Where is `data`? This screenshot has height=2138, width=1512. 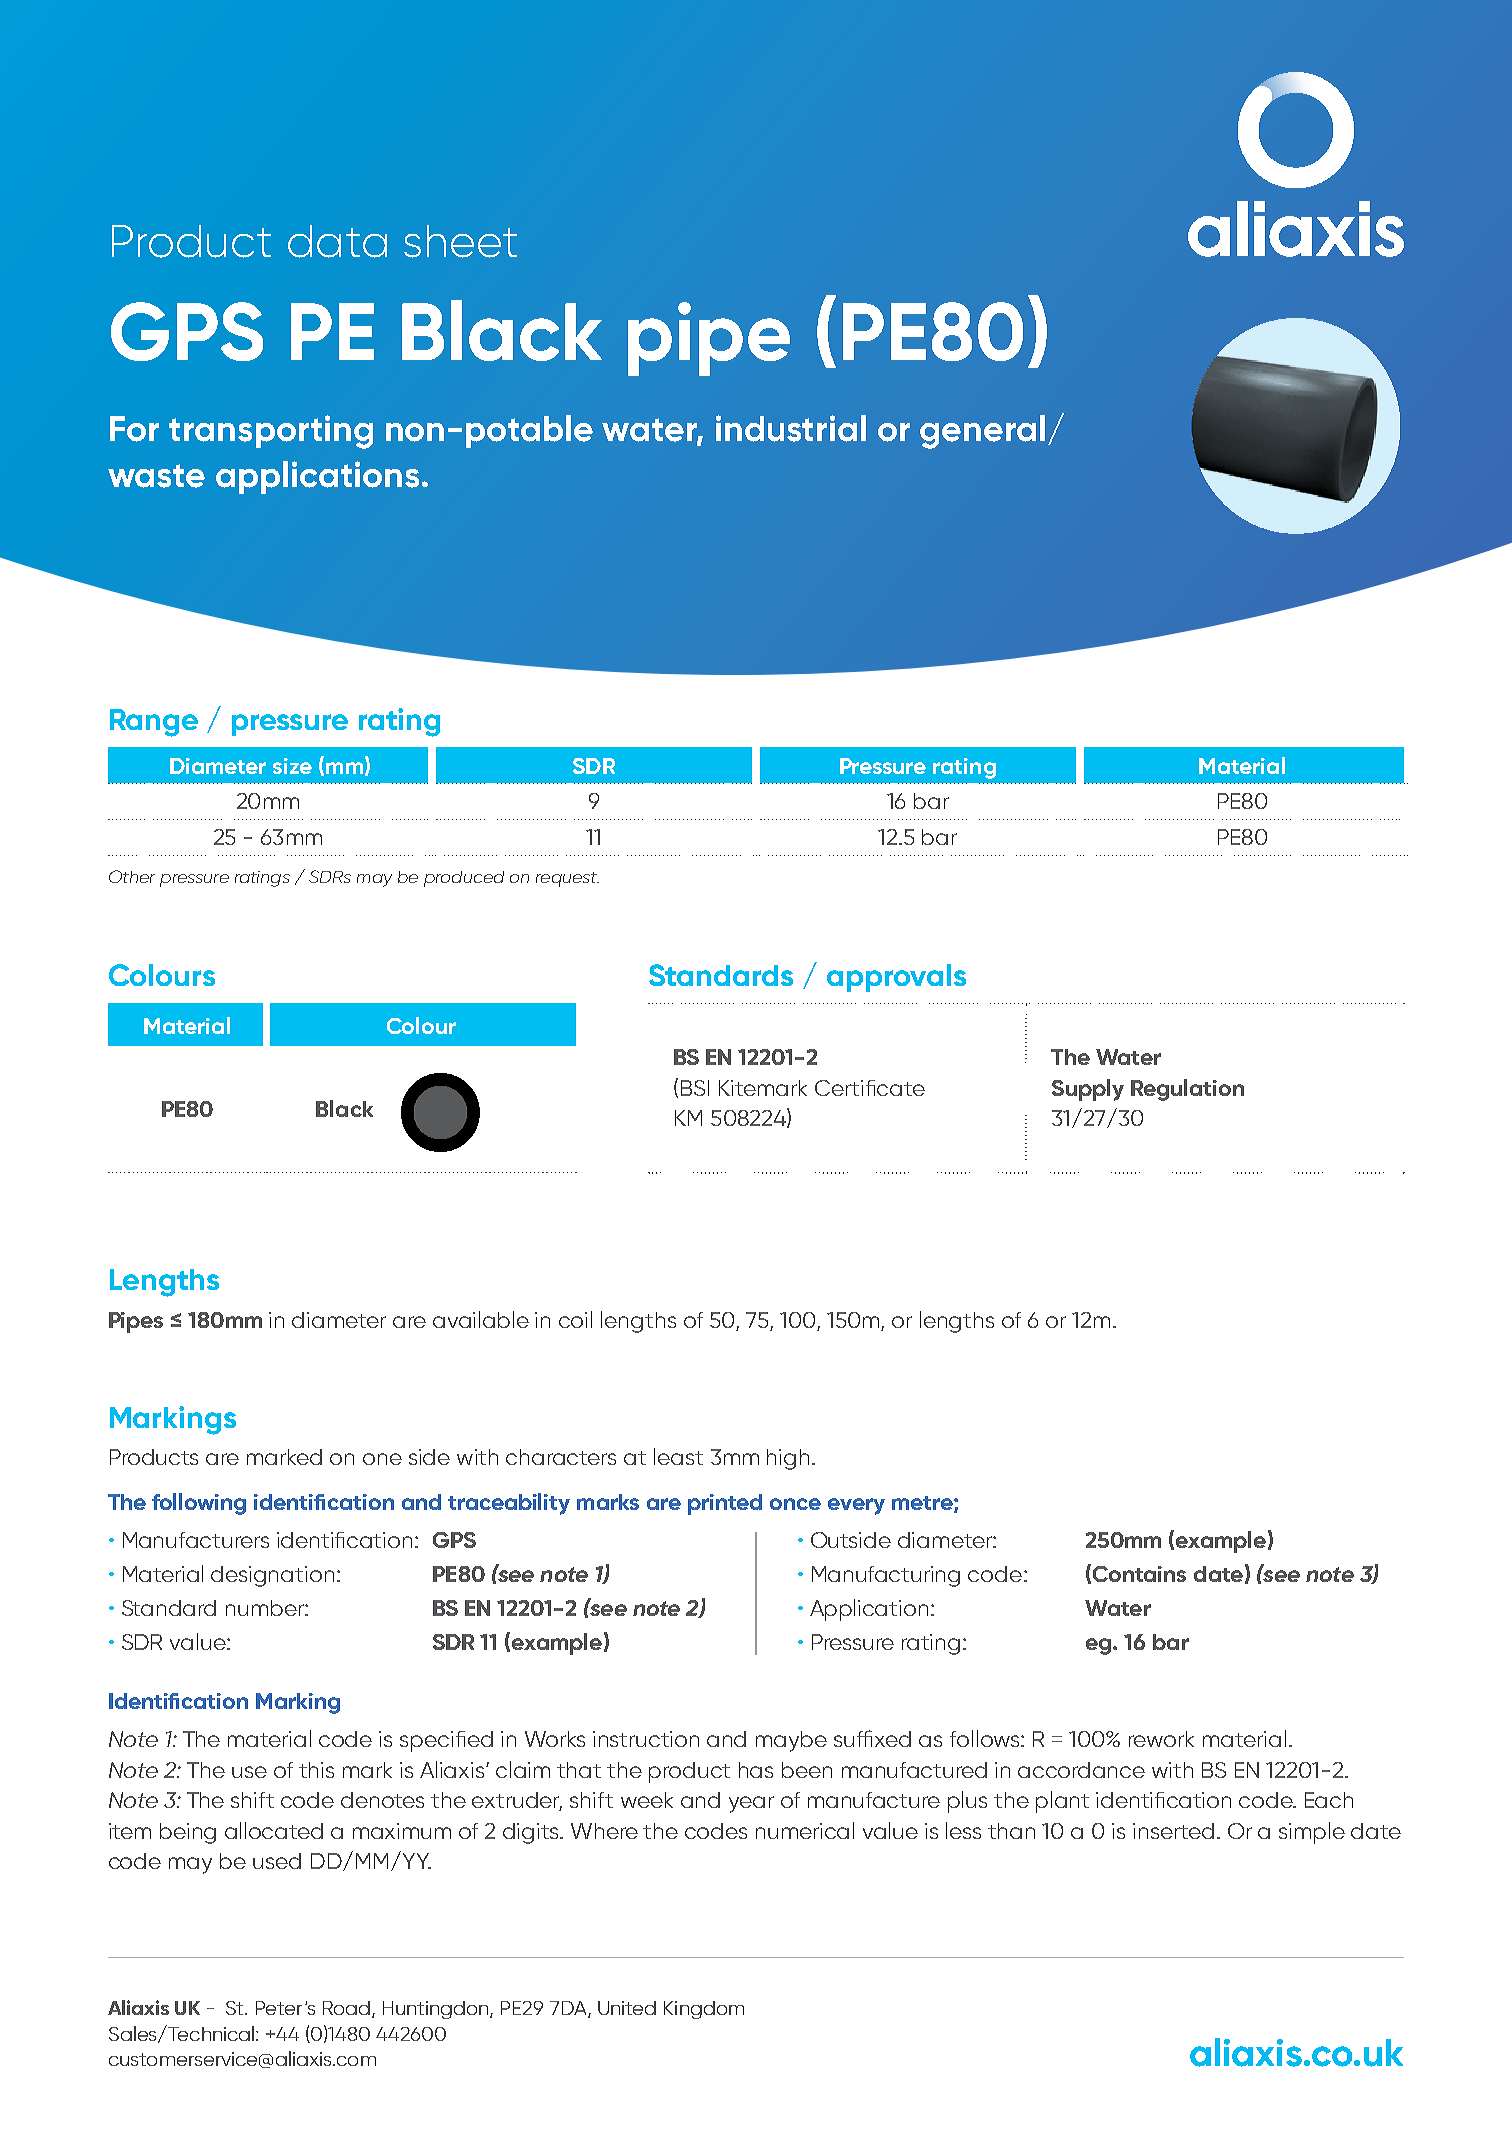 data is located at coordinates (337, 241).
